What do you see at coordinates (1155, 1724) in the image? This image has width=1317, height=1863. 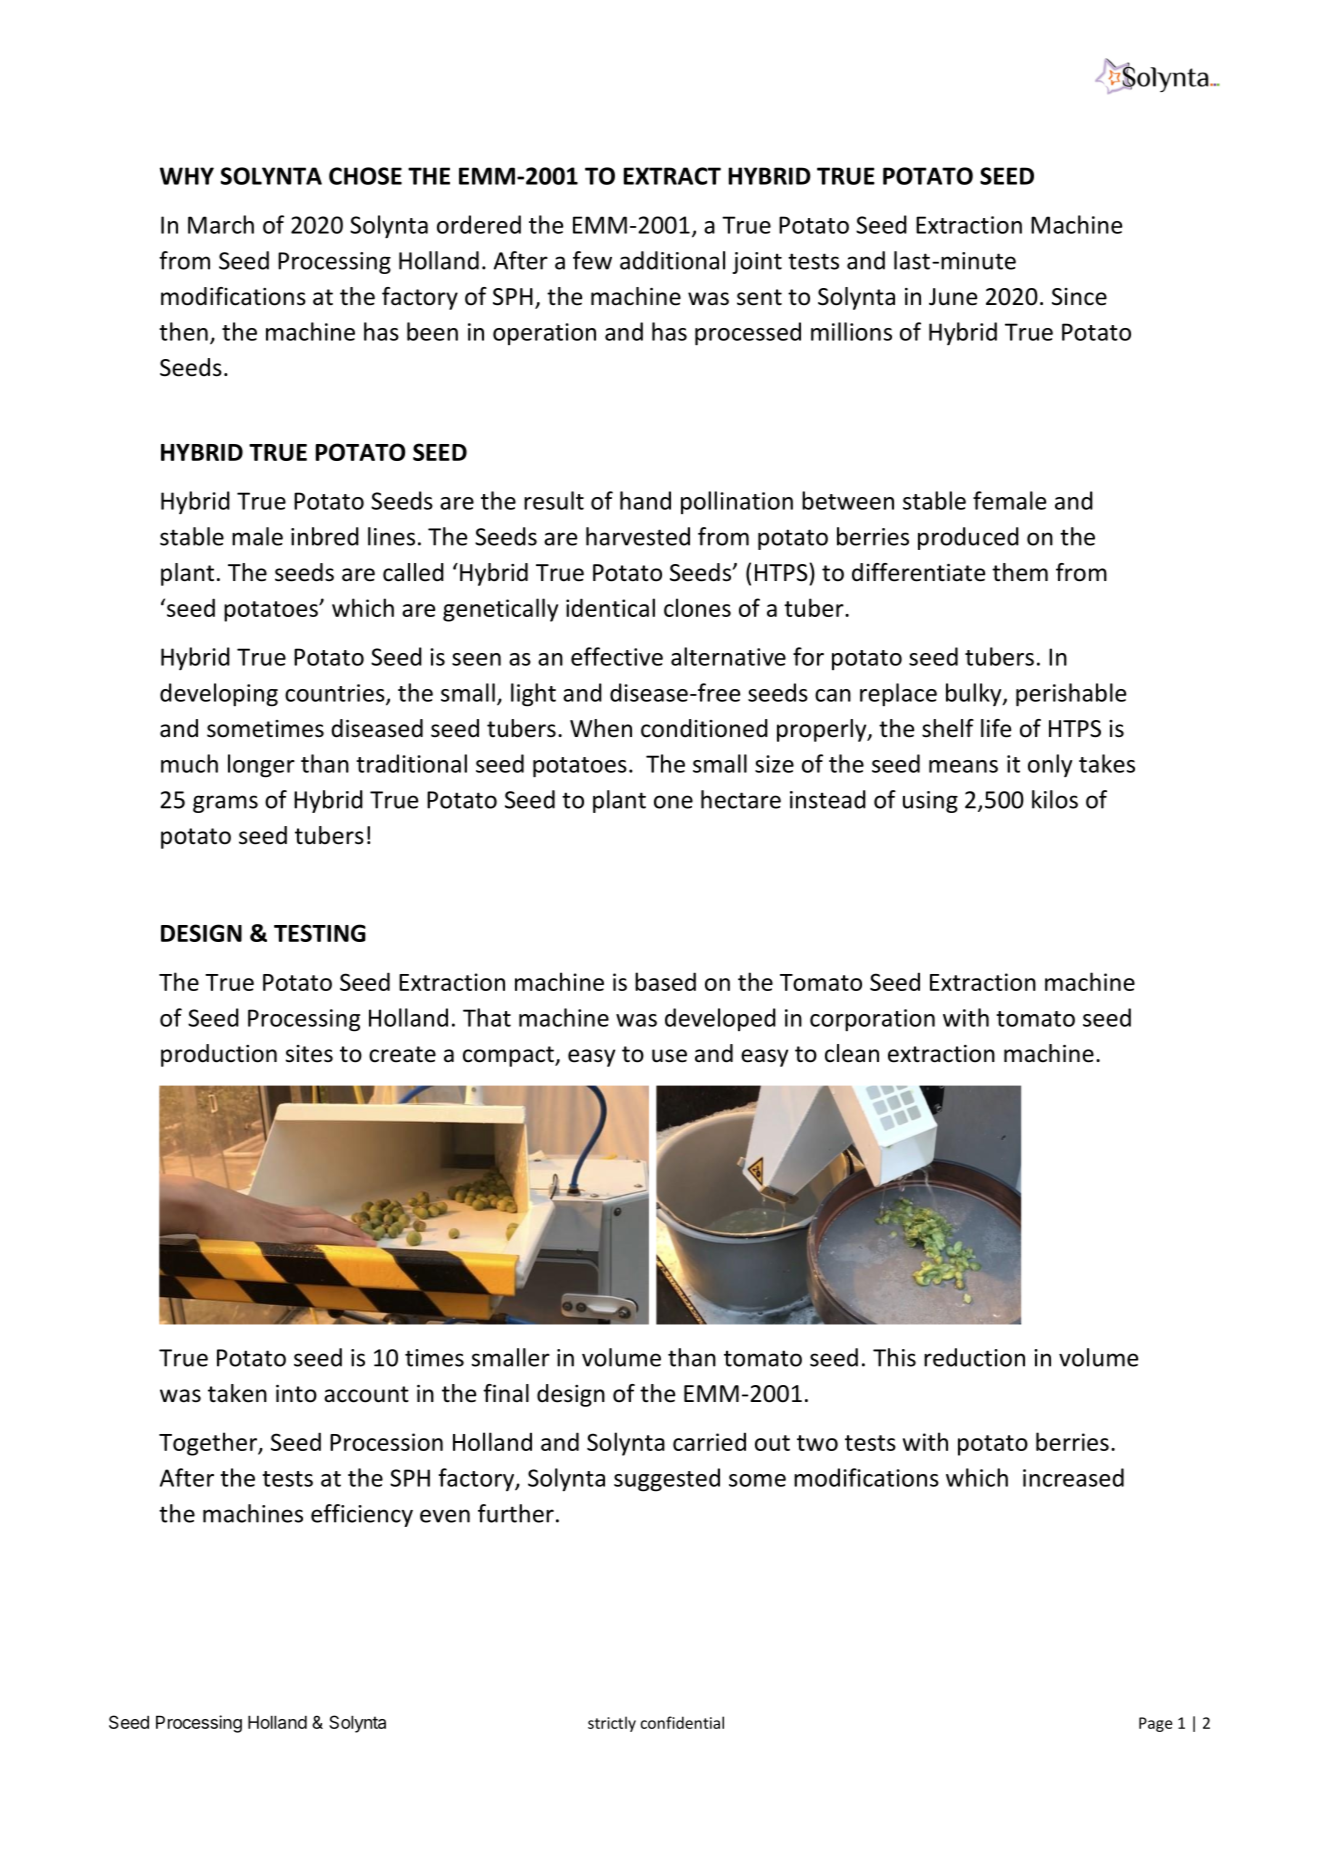 I see `Page` at bounding box center [1155, 1724].
